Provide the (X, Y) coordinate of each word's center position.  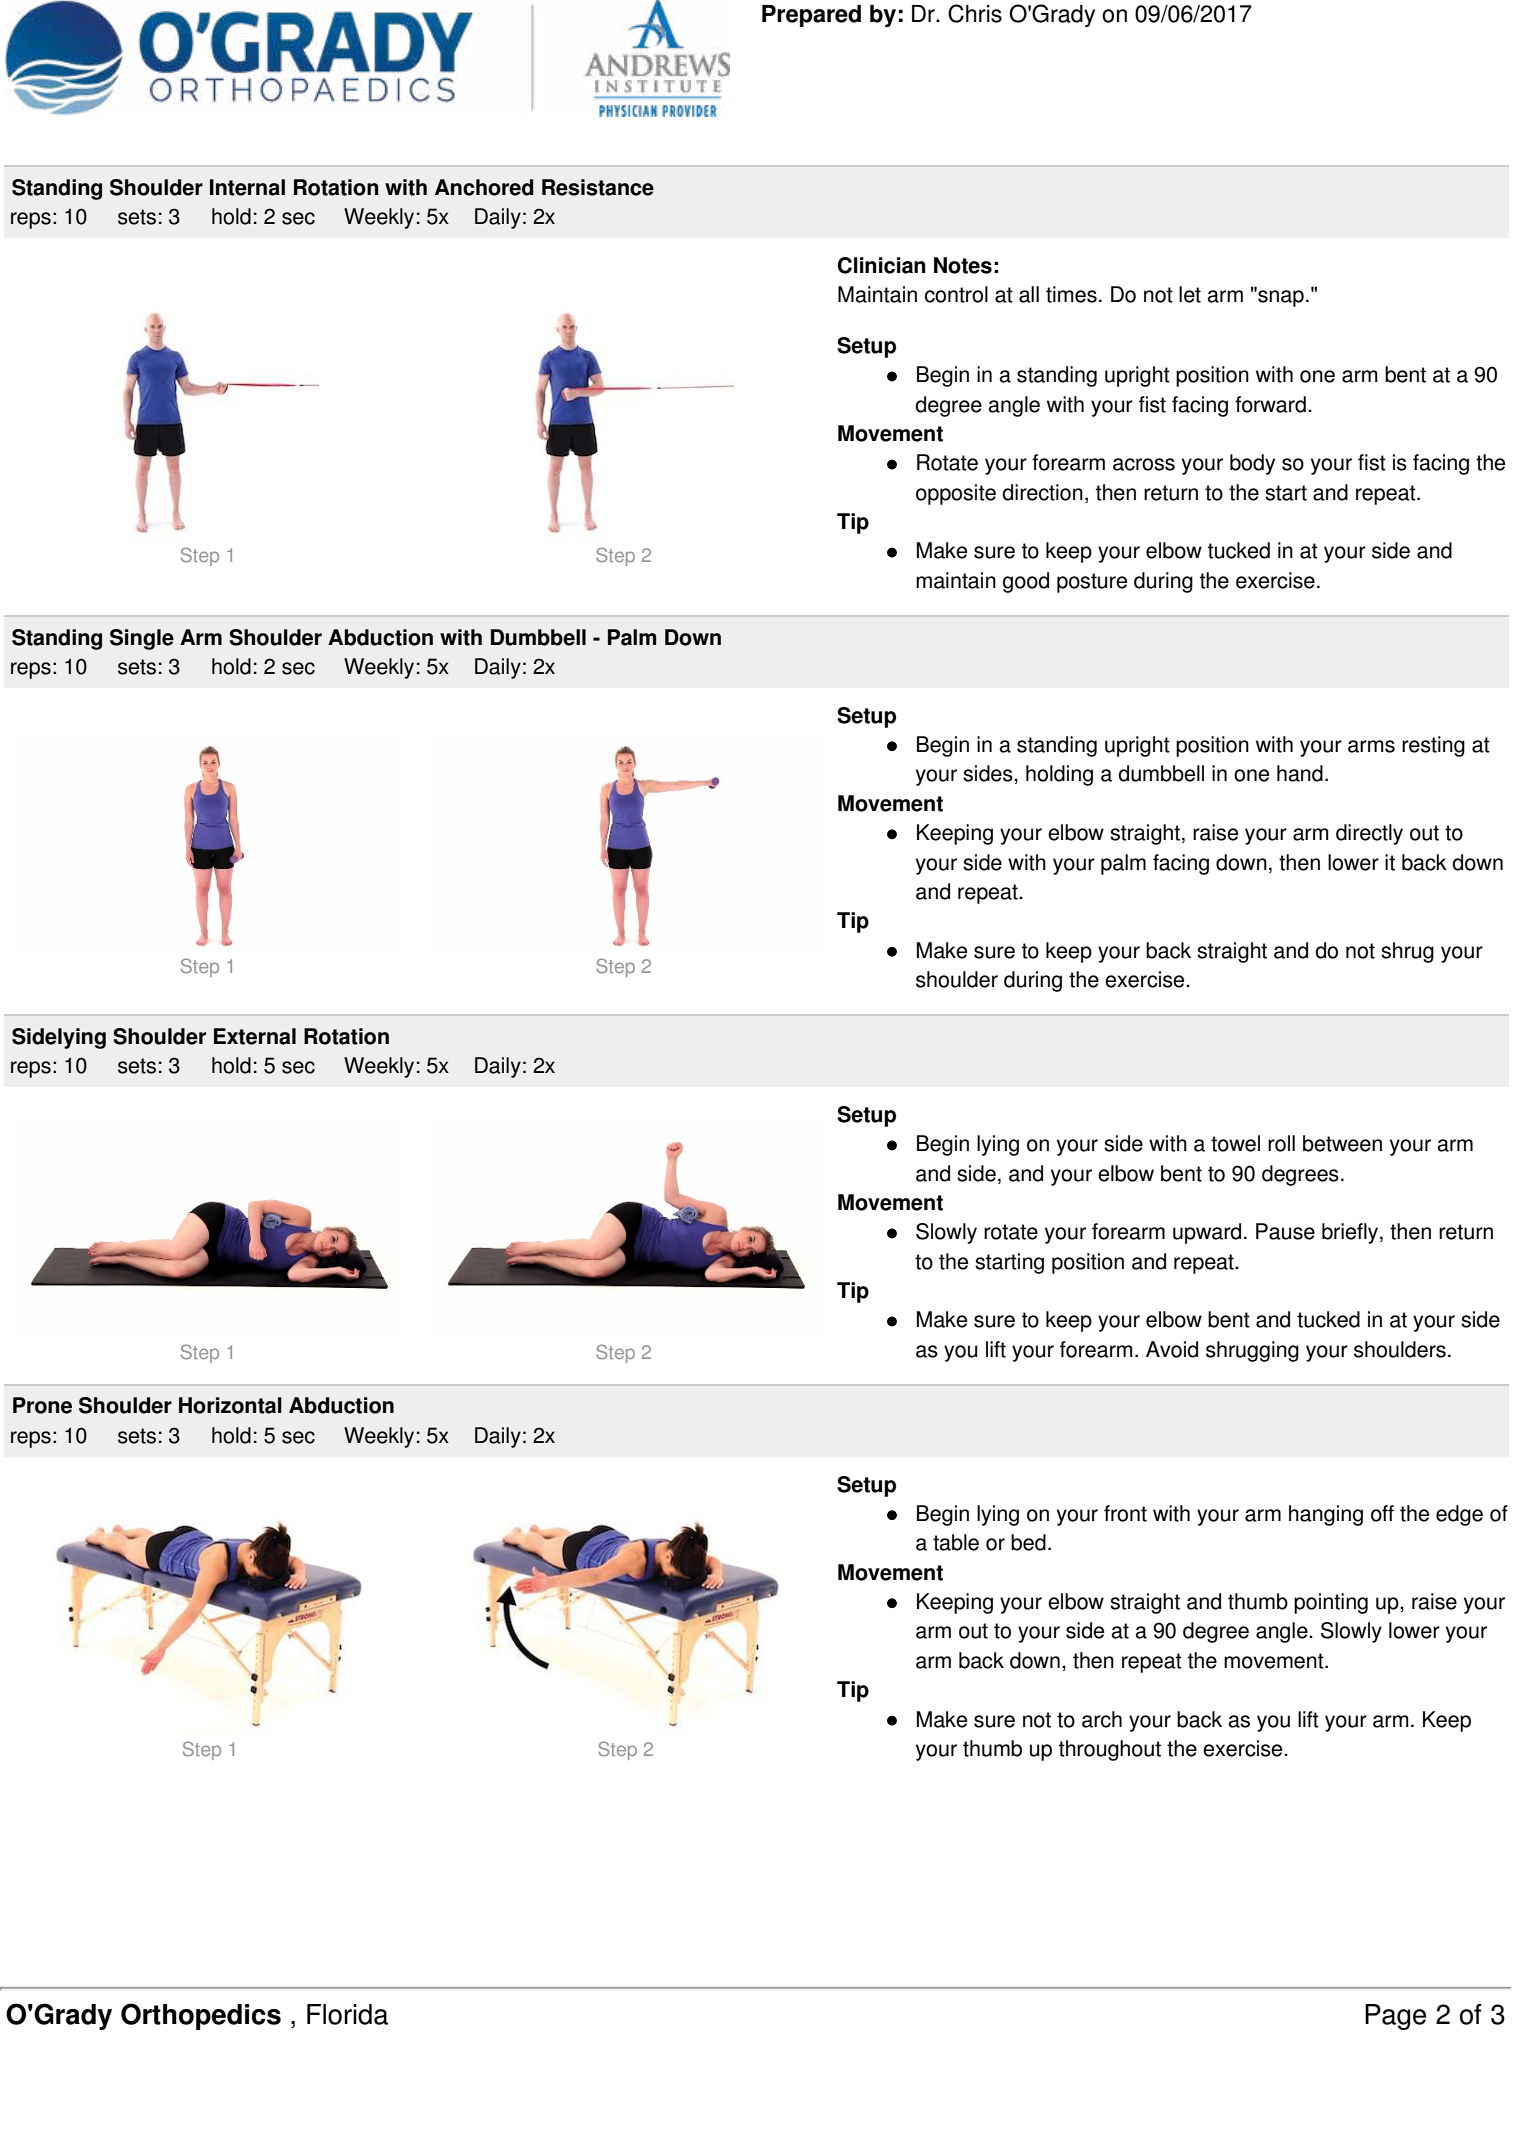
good (1026, 582)
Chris (975, 13)
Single (142, 639)
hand (1300, 773)
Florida (347, 2014)
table (956, 1542)
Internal (247, 187)
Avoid (1172, 1349)
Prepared (811, 16)
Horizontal (230, 1405)
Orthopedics (201, 2016)
